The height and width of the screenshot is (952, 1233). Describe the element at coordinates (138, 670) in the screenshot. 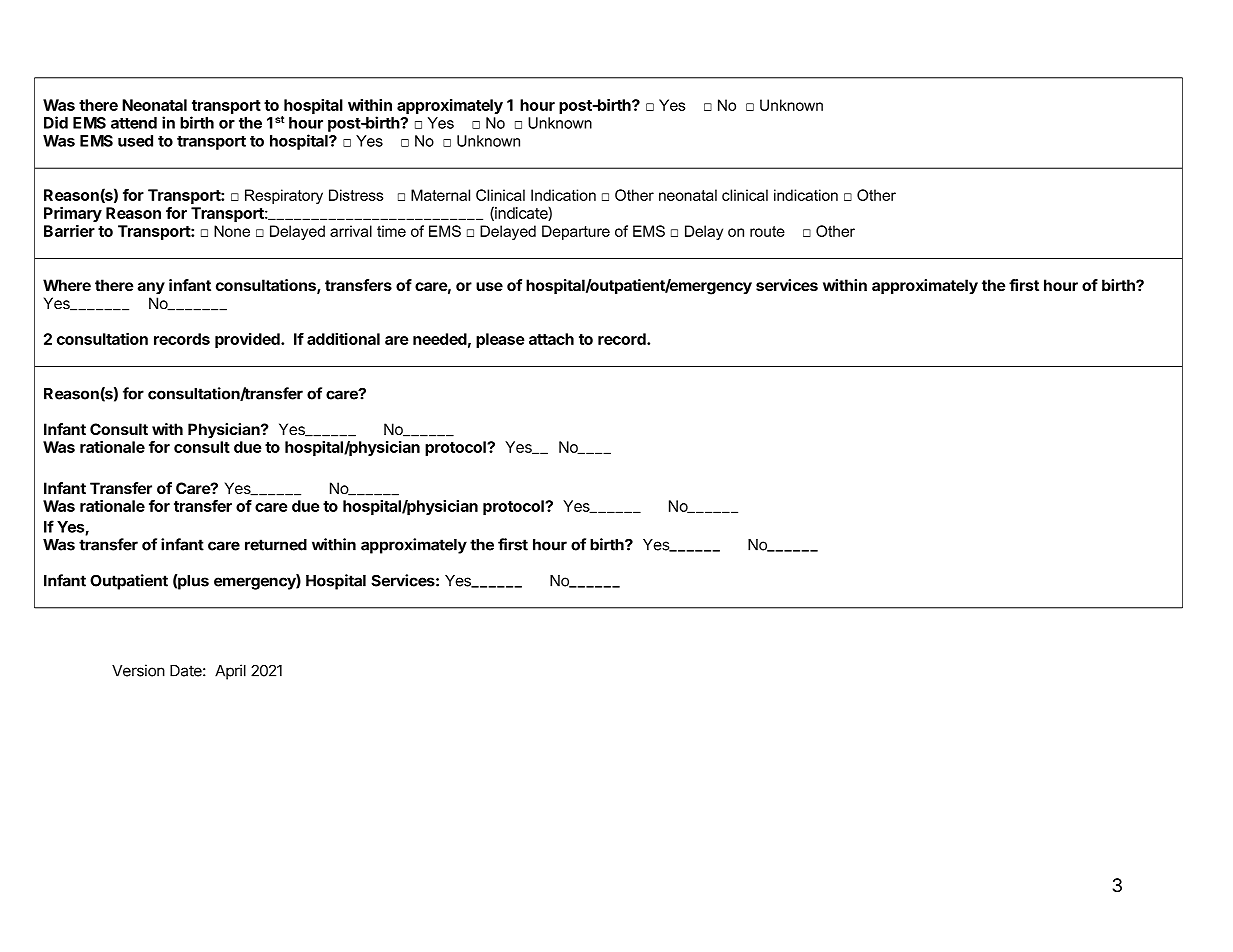

I see `Version` at that location.
